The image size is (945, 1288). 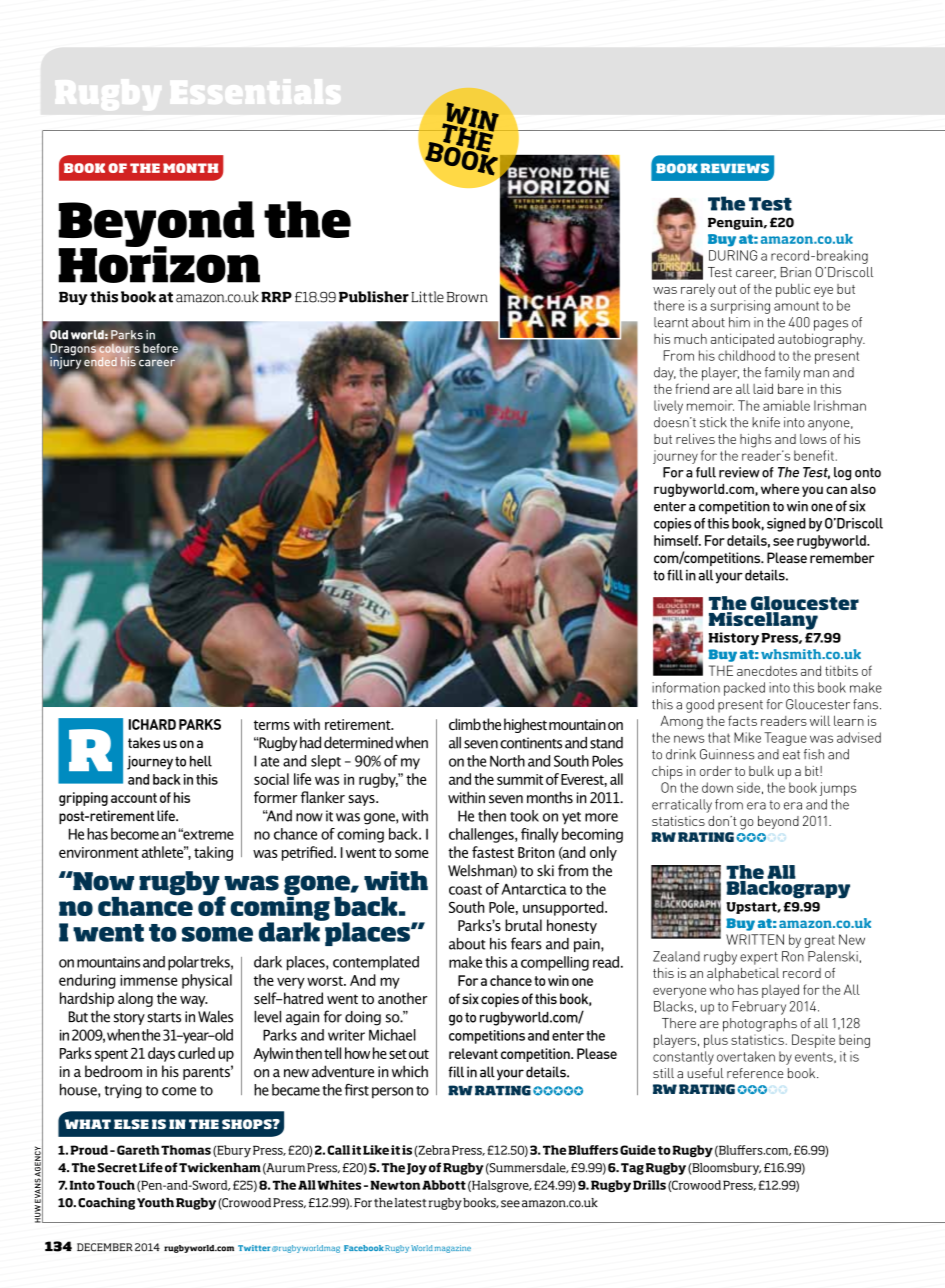 I want to click on Youth, so click(x=155, y=1203).
